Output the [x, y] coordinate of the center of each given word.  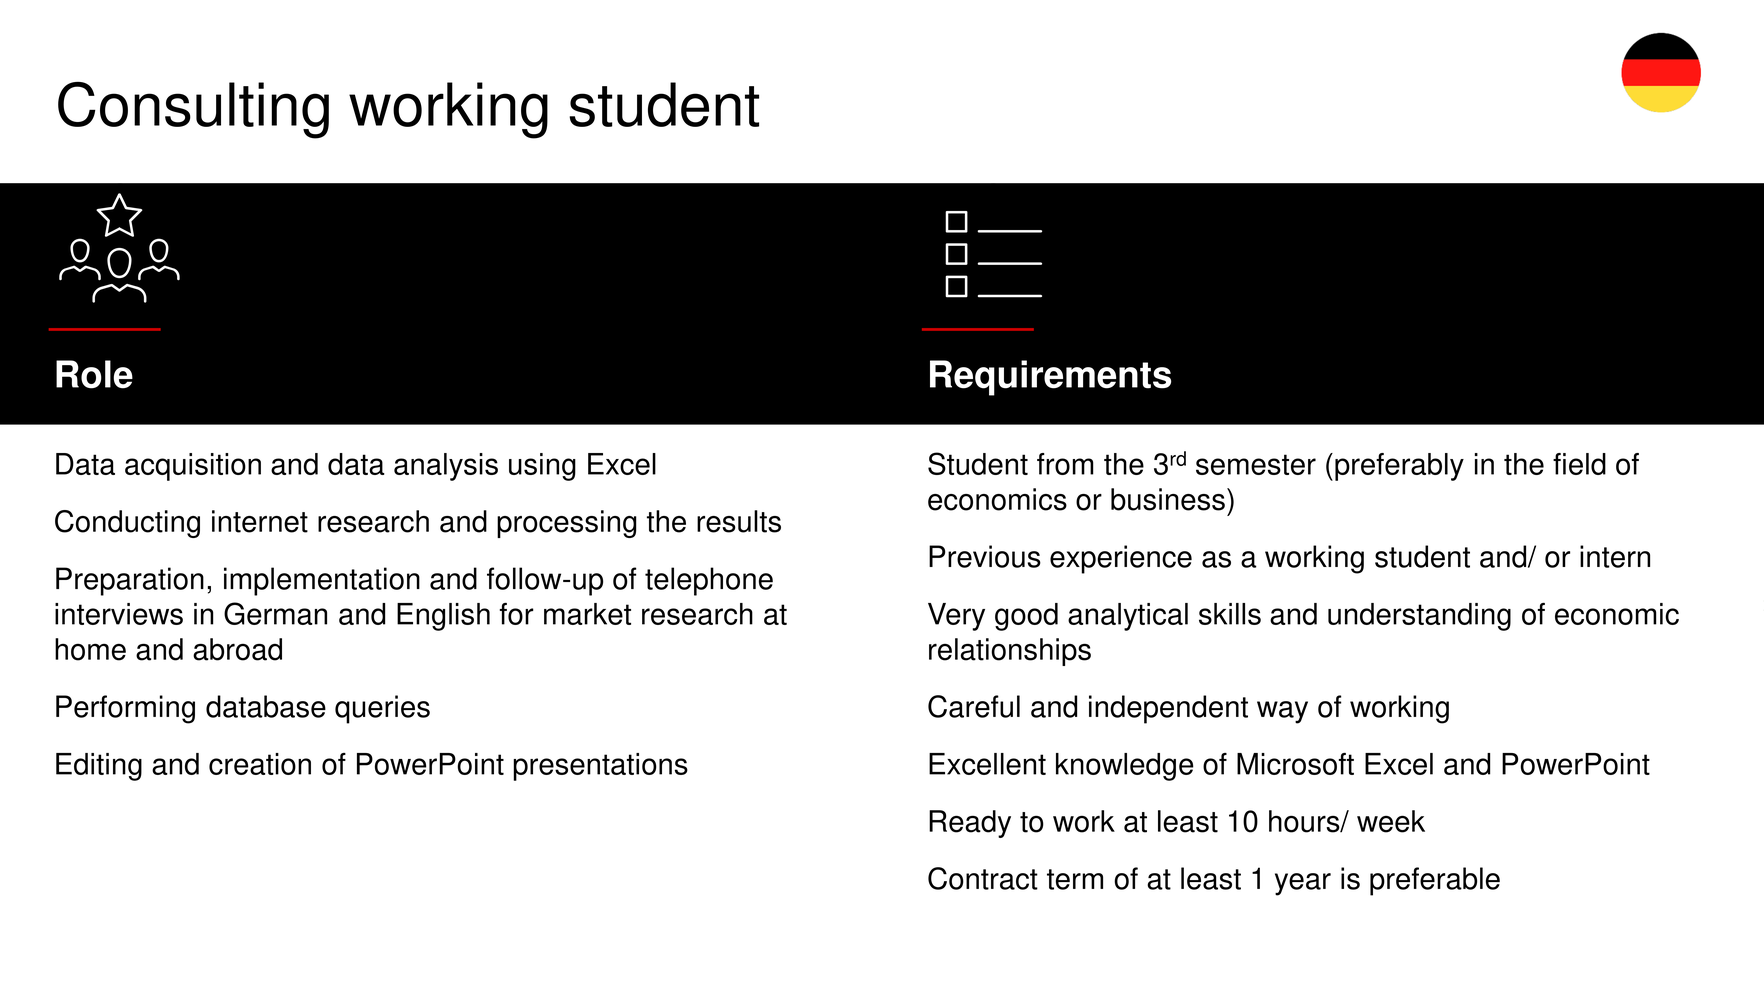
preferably [1399, 467]
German [275, 613]
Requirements [1050, 378]
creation [260, 764]
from [1065, 464]
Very [956, 617]
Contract [983, 878]
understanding [1419, 617]
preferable [1435, 881]
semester [1256, 464]
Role [94, 374]
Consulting [193, 110]
